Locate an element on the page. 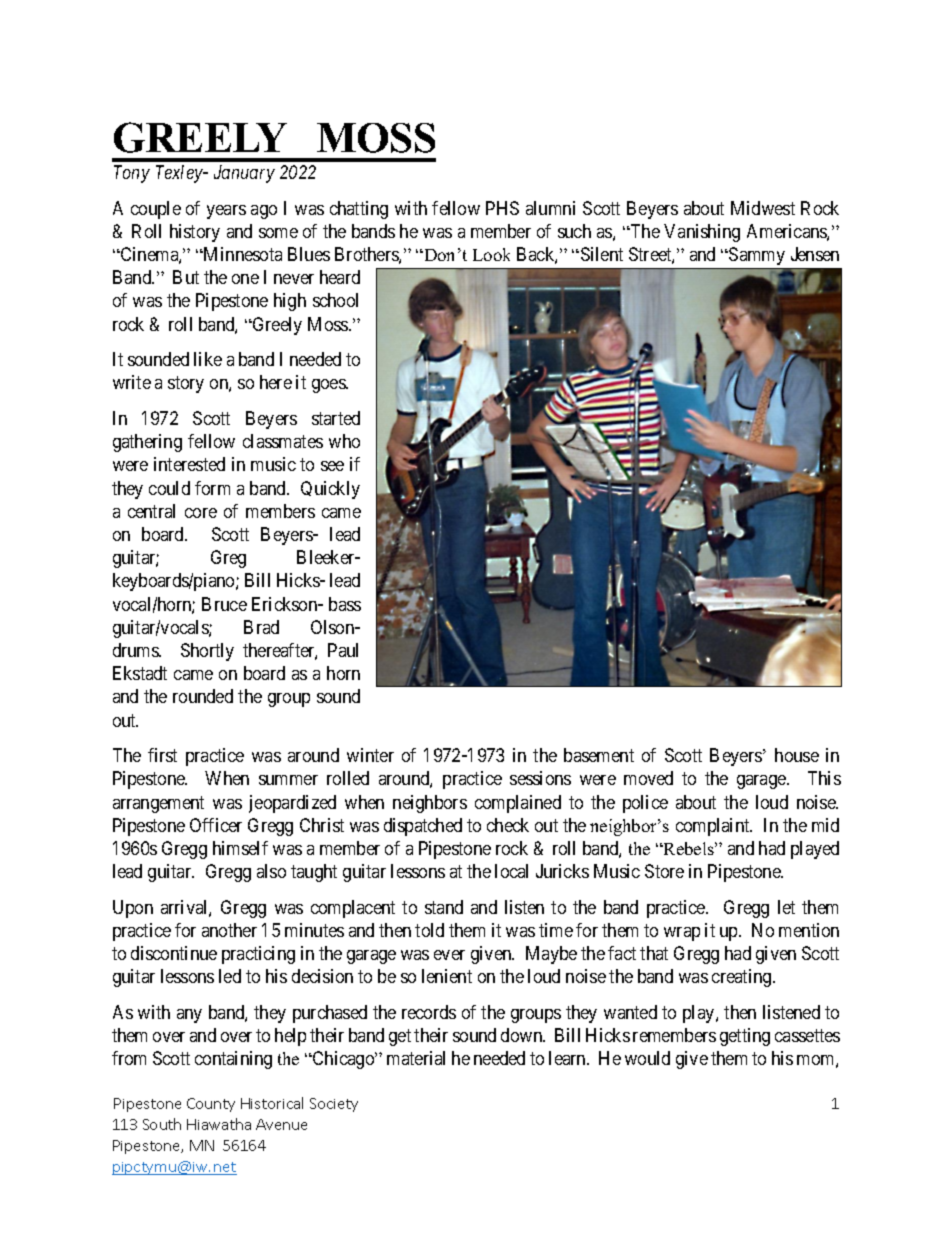 The image size is (952, 1233). complaint is located at coordinates (714, 827).
